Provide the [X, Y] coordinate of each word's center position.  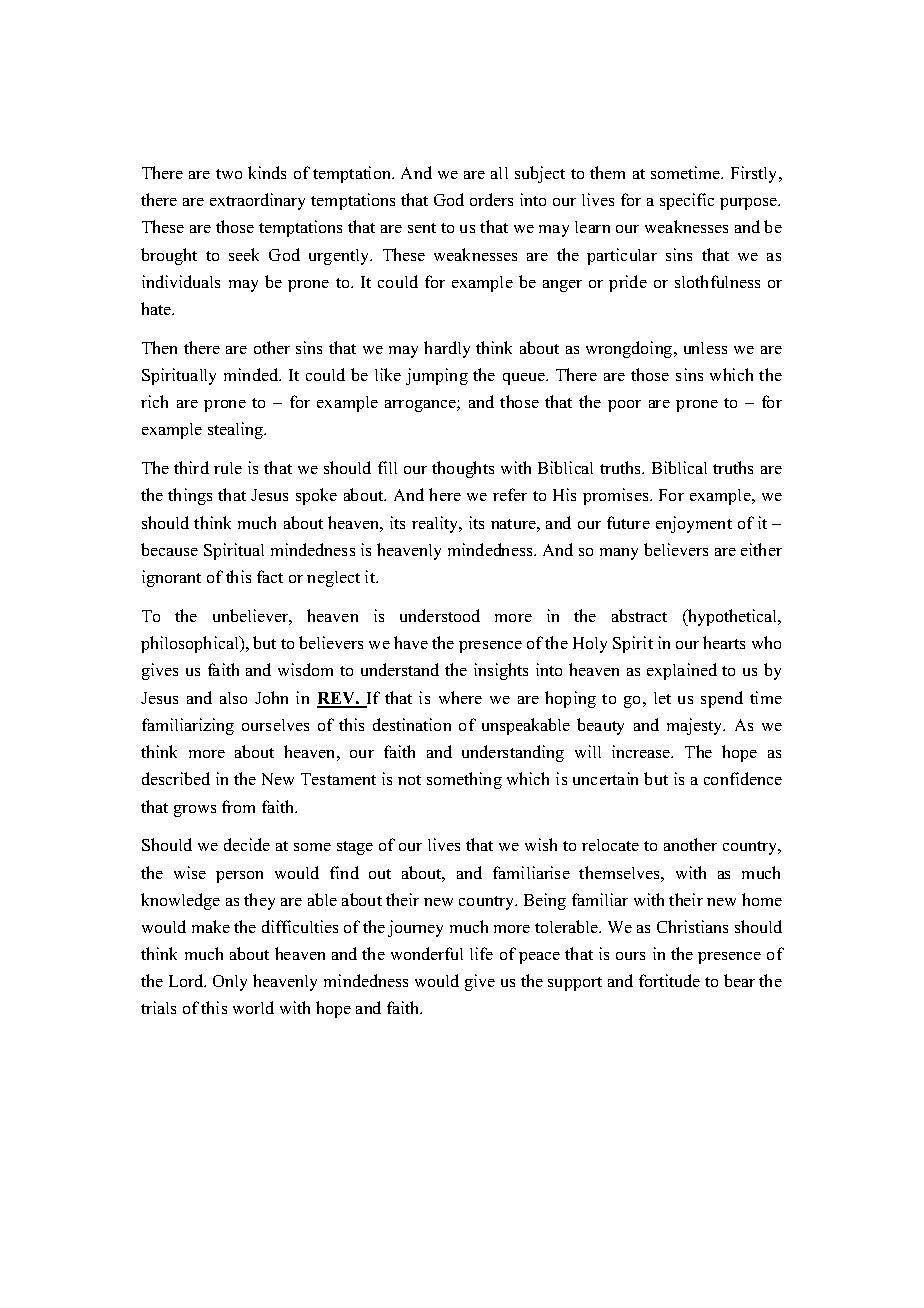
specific [687, 201]
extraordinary [257, 201]
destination [412, 724]
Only [230, 983]
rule [228, 468]
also [233, 698]
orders [491, 199]
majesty [696, 726]
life [481, 953]
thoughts [463, 469]
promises [617, 496]
